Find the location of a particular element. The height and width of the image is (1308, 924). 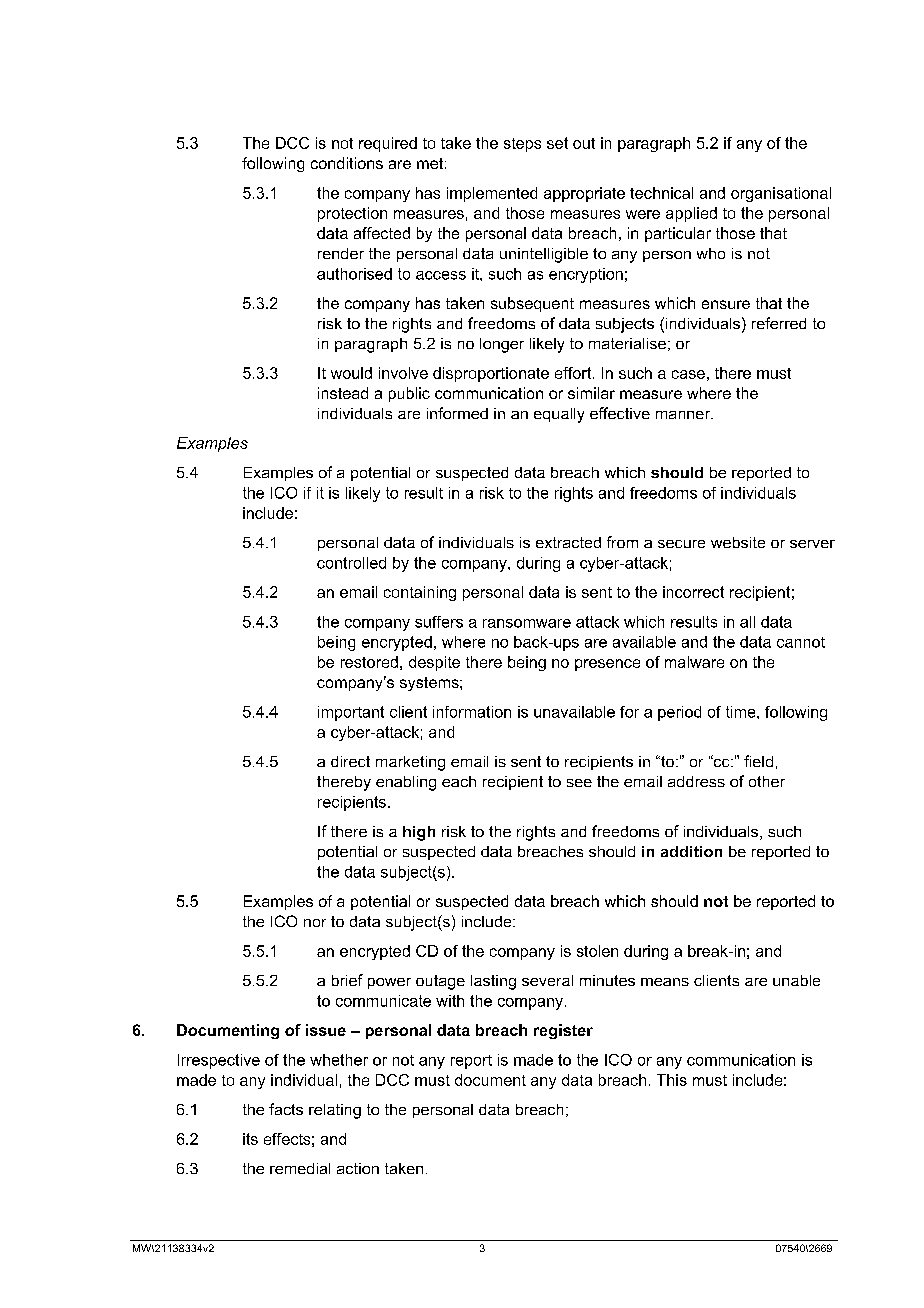

nor is located at coordinates (315, 923).
